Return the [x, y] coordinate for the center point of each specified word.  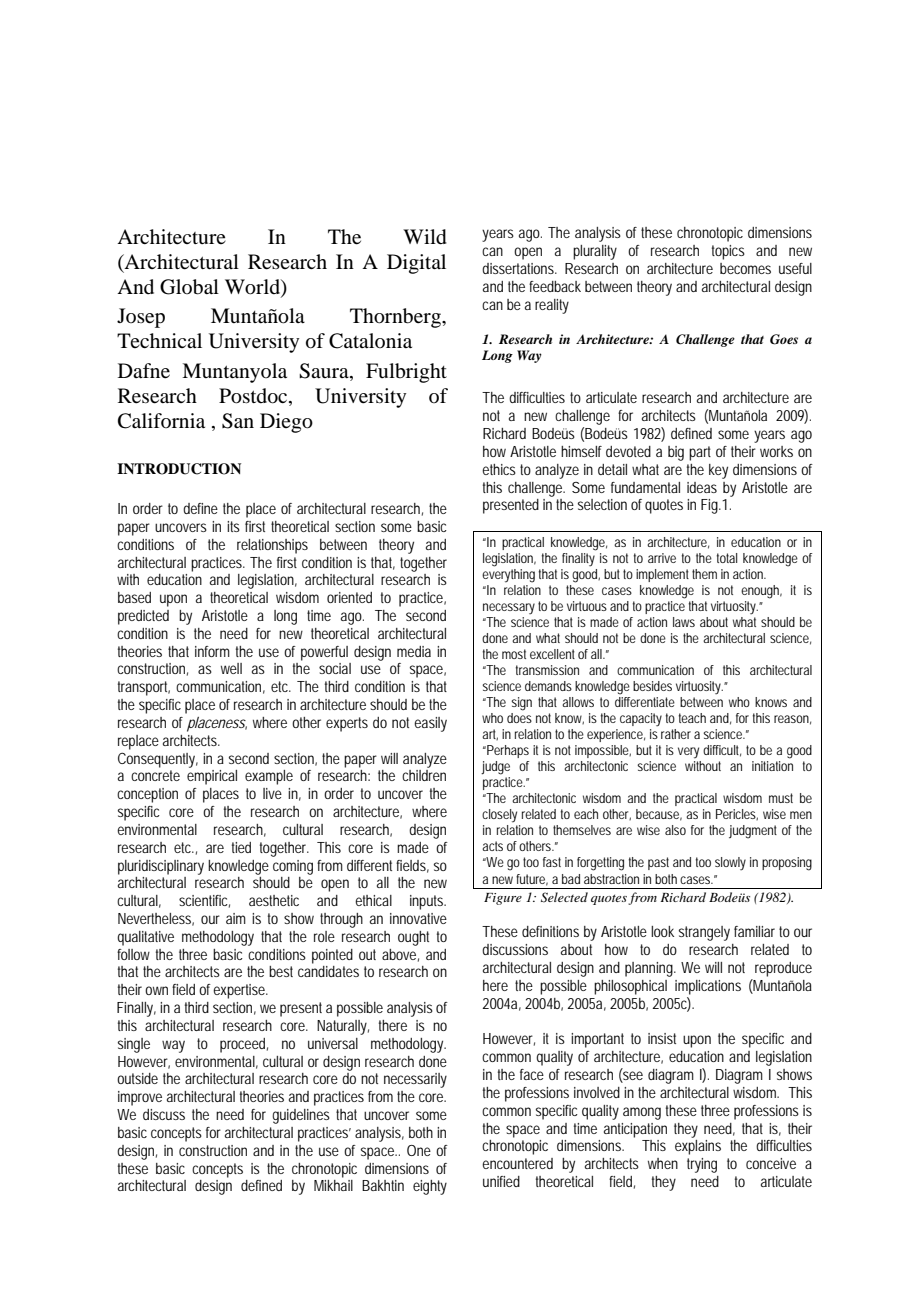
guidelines [301, 1116]
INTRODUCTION [179, 469]
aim [236, 918]
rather [676, 734]
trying [702, 1165]
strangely [704, 933]
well [231, 668]
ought [413, 938]
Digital [416, 264]
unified [501, 1181]
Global [189, 287]
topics [728, 252]
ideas [702, 487]
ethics [499, 469]
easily [430, 724]
